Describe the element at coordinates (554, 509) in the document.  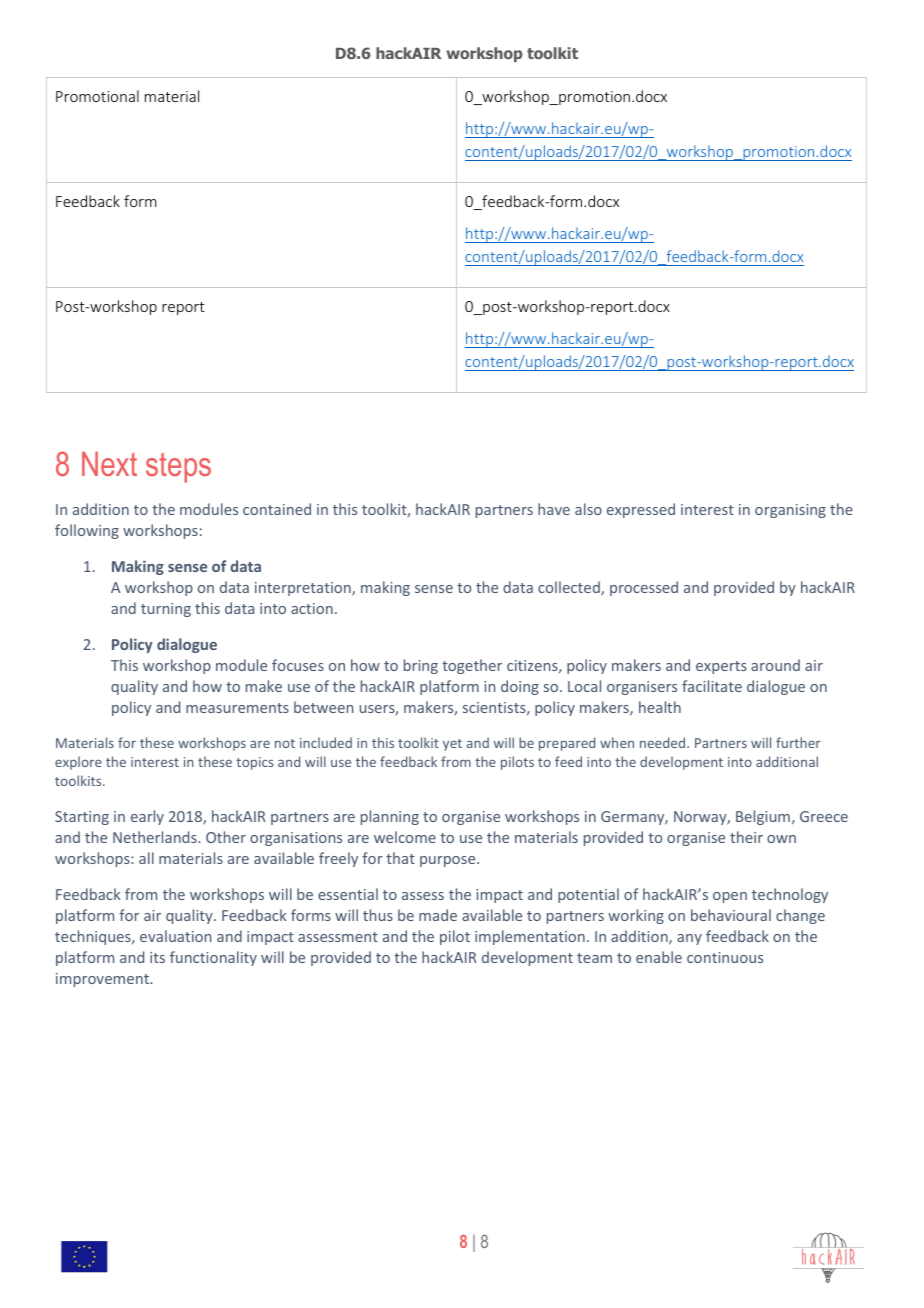
I see `have` at that location.
